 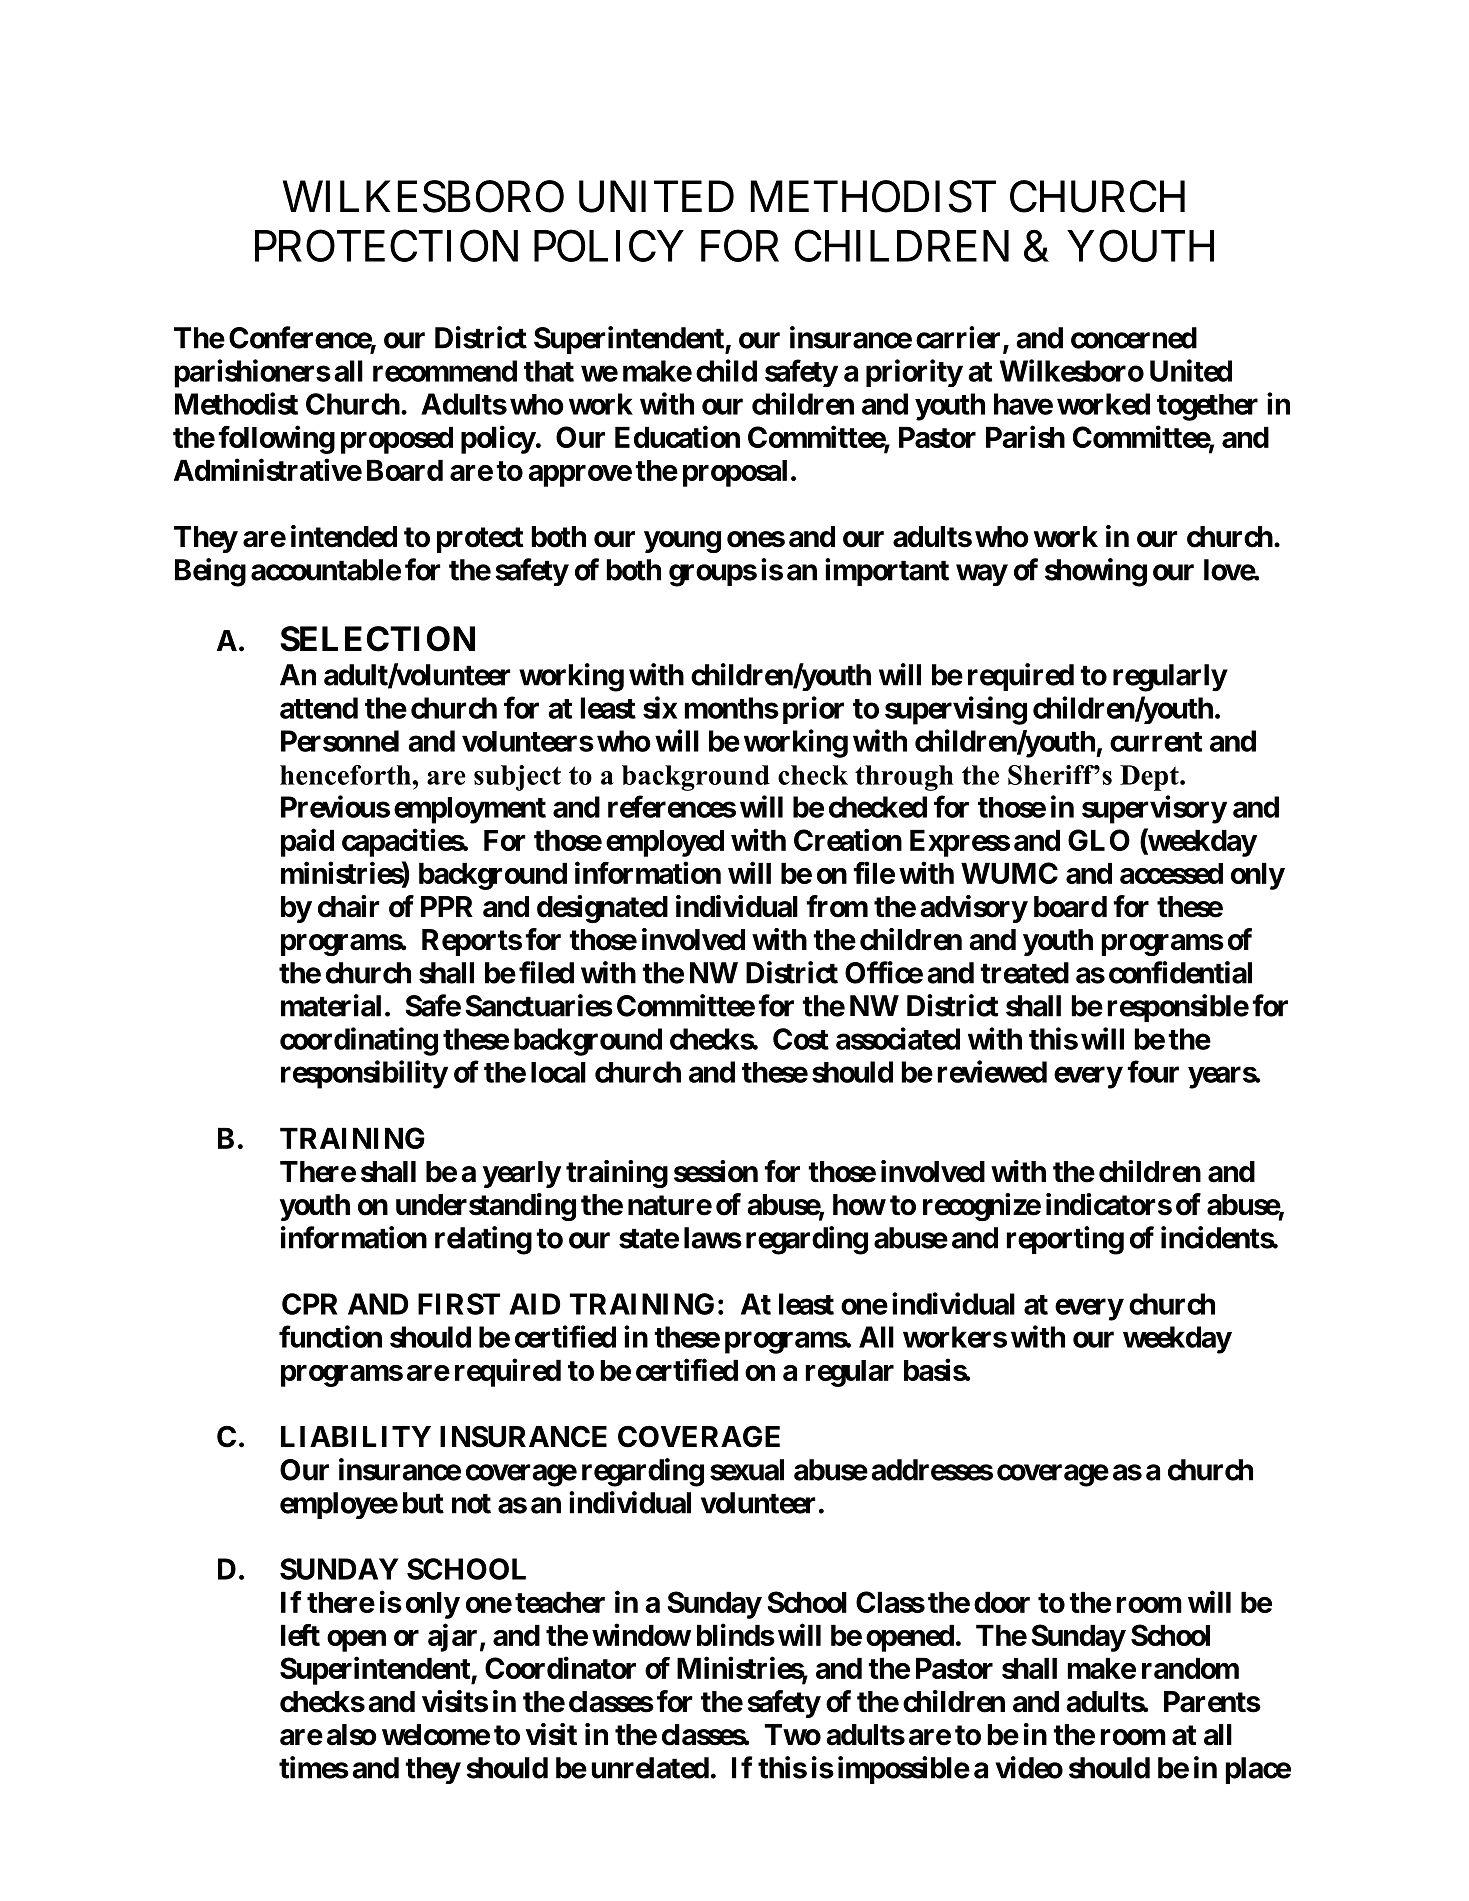 What do you see at coordinates (300, 1635) in the screenshot?
I see `left` at bounding box center [300, 1635].
